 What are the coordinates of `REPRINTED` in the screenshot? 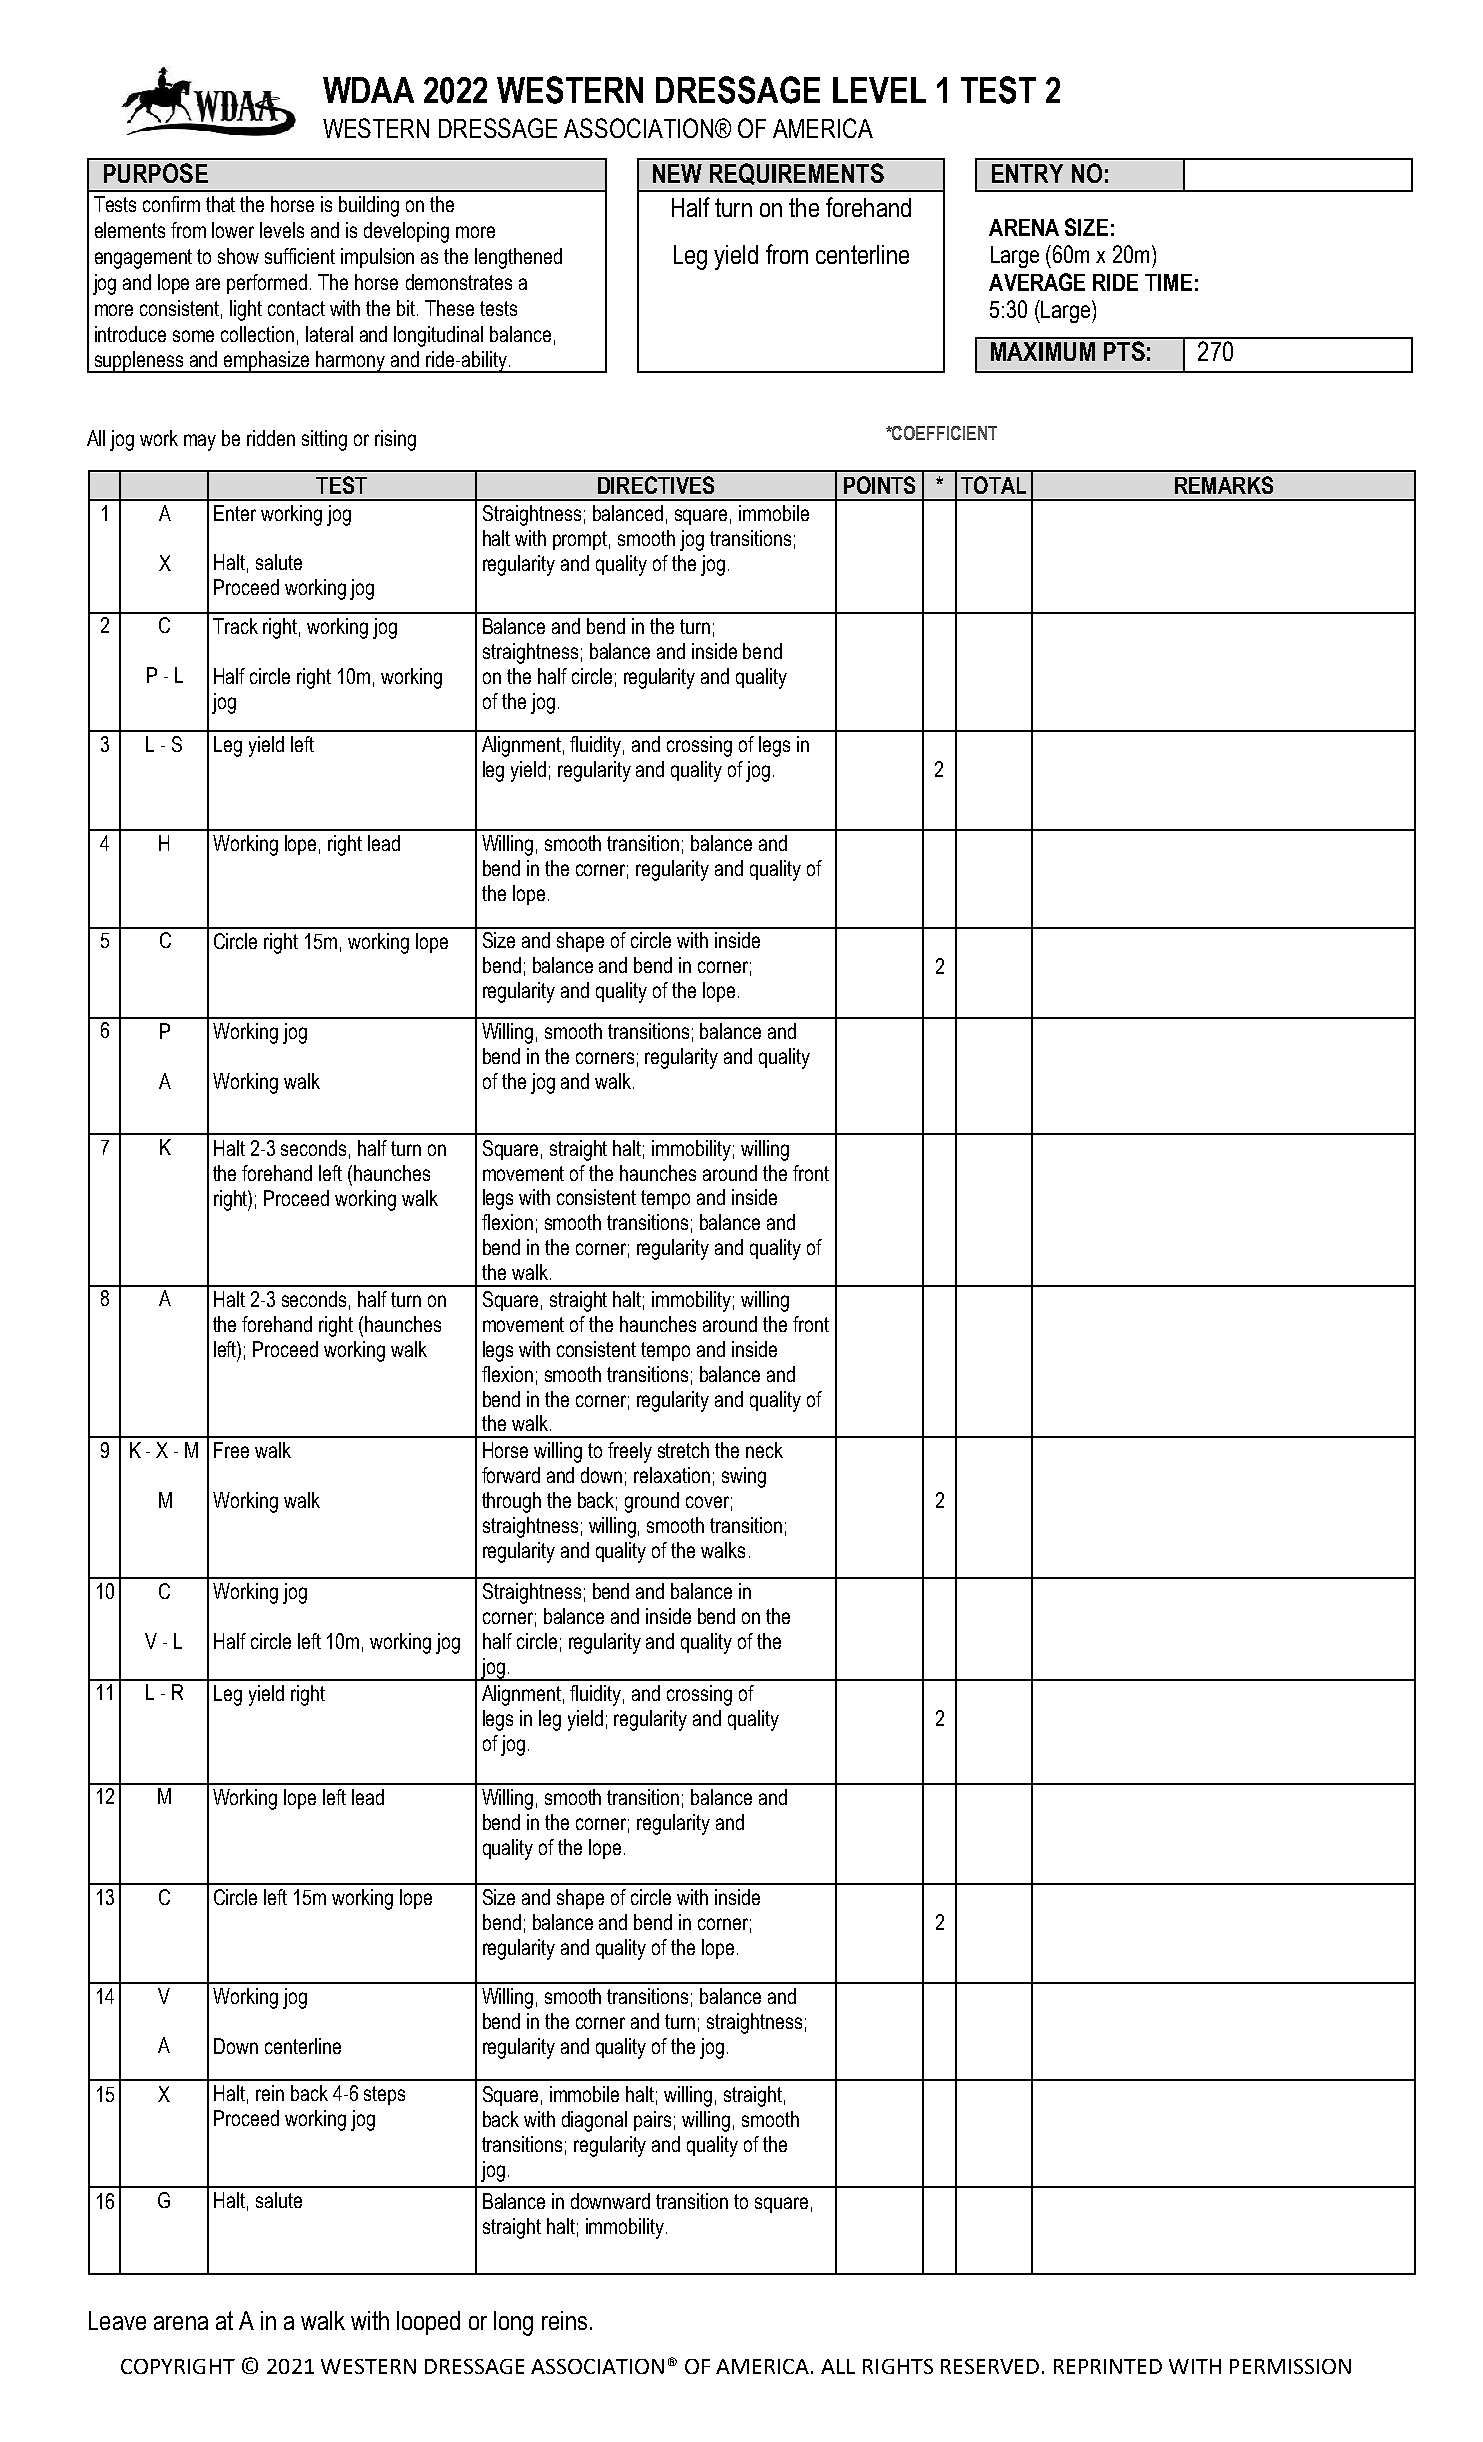 It's located at (1108, 2366).
